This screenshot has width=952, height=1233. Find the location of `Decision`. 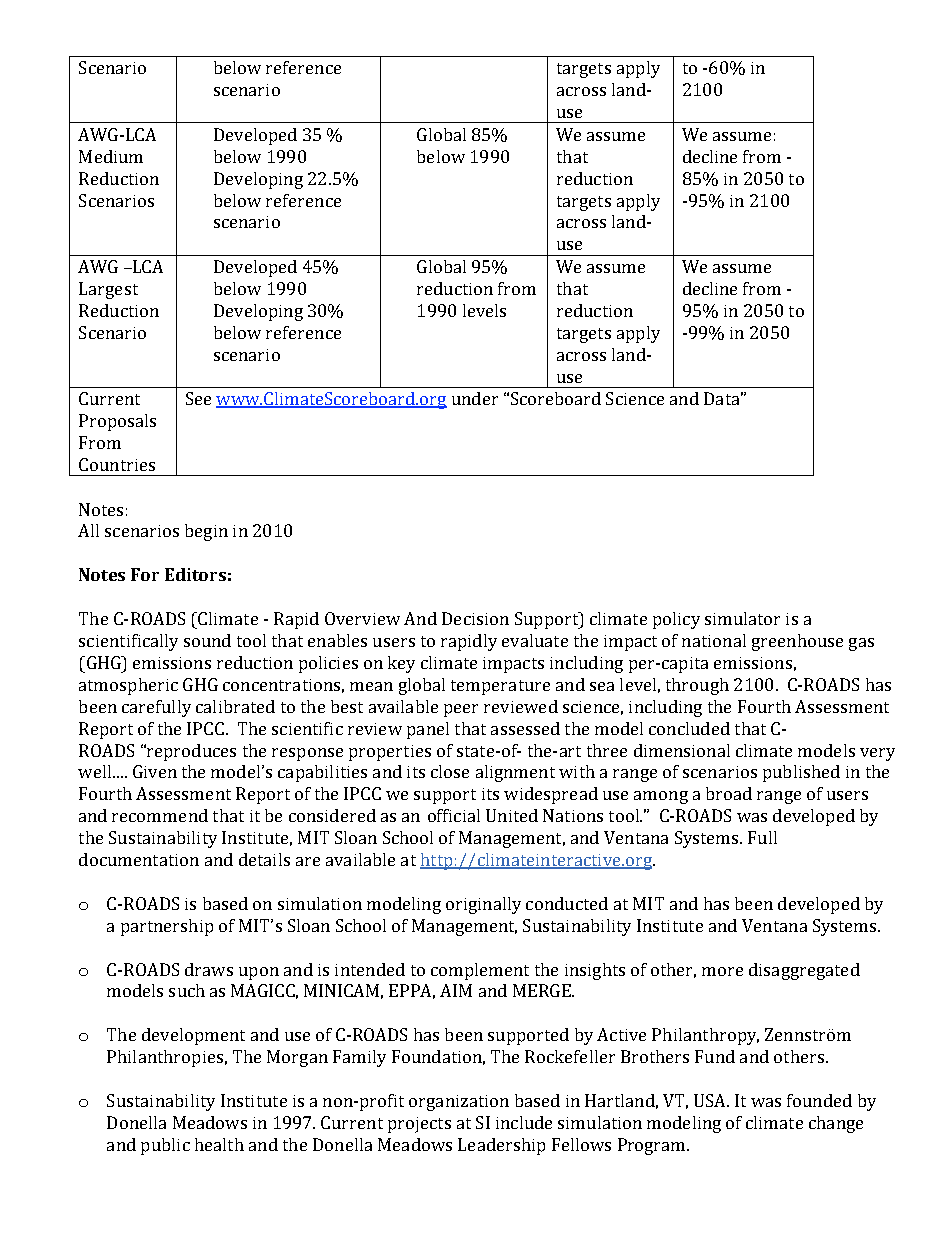

Decision is located at coordinates (475, 618).
